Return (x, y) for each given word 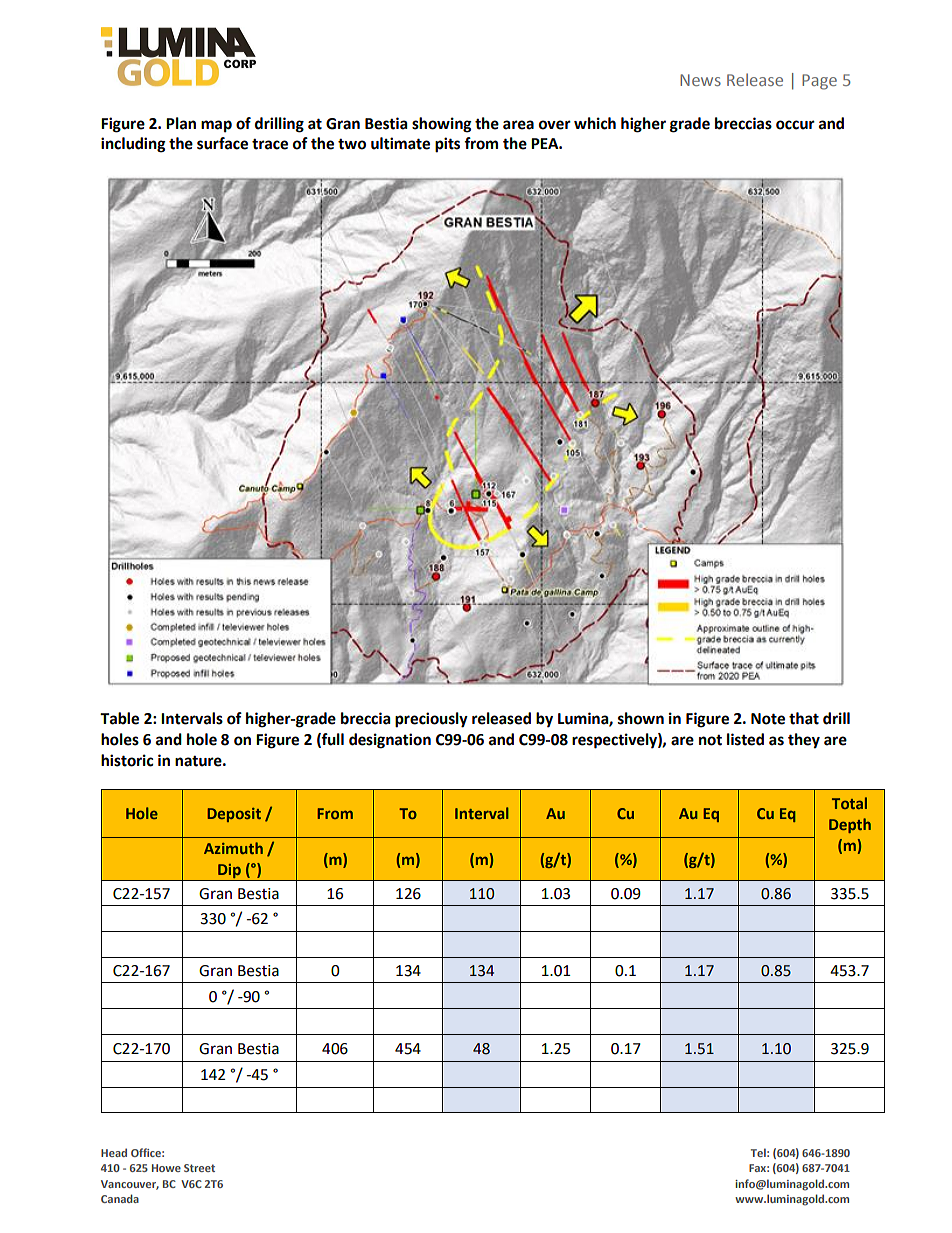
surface (222, 143)
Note (768, 719)
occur (795, 125)
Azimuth (233, 848)
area (518, 125)
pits (447, 145)
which (595, 123)
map (216, 126)
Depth (850, 825)
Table (119, 718)
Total (849, 803)
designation (390, 741)
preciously (431, 720)
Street (199, 1168)
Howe (166, 1168)
